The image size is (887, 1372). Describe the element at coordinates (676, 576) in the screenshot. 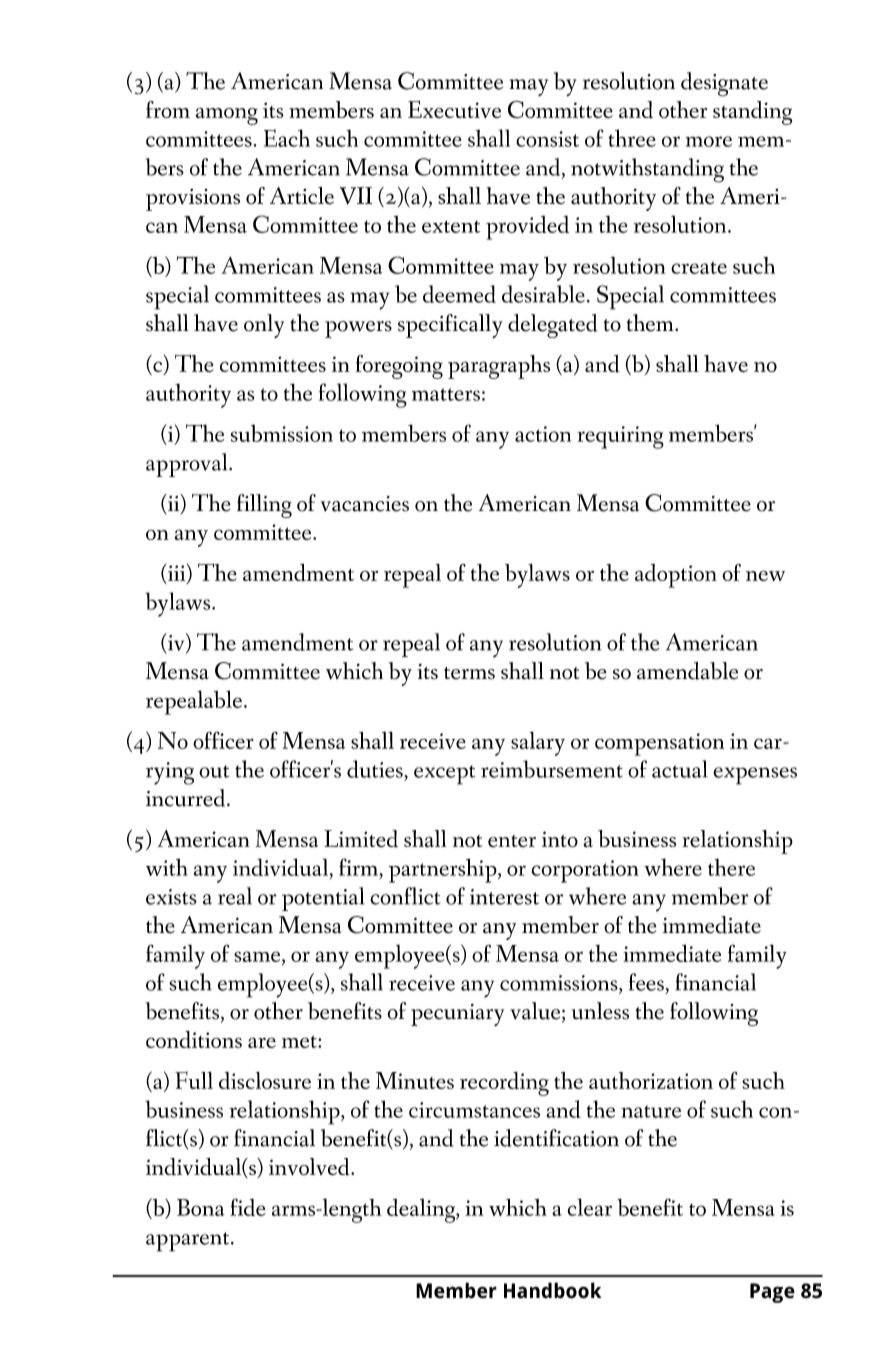

I see `adoption` at that location.
